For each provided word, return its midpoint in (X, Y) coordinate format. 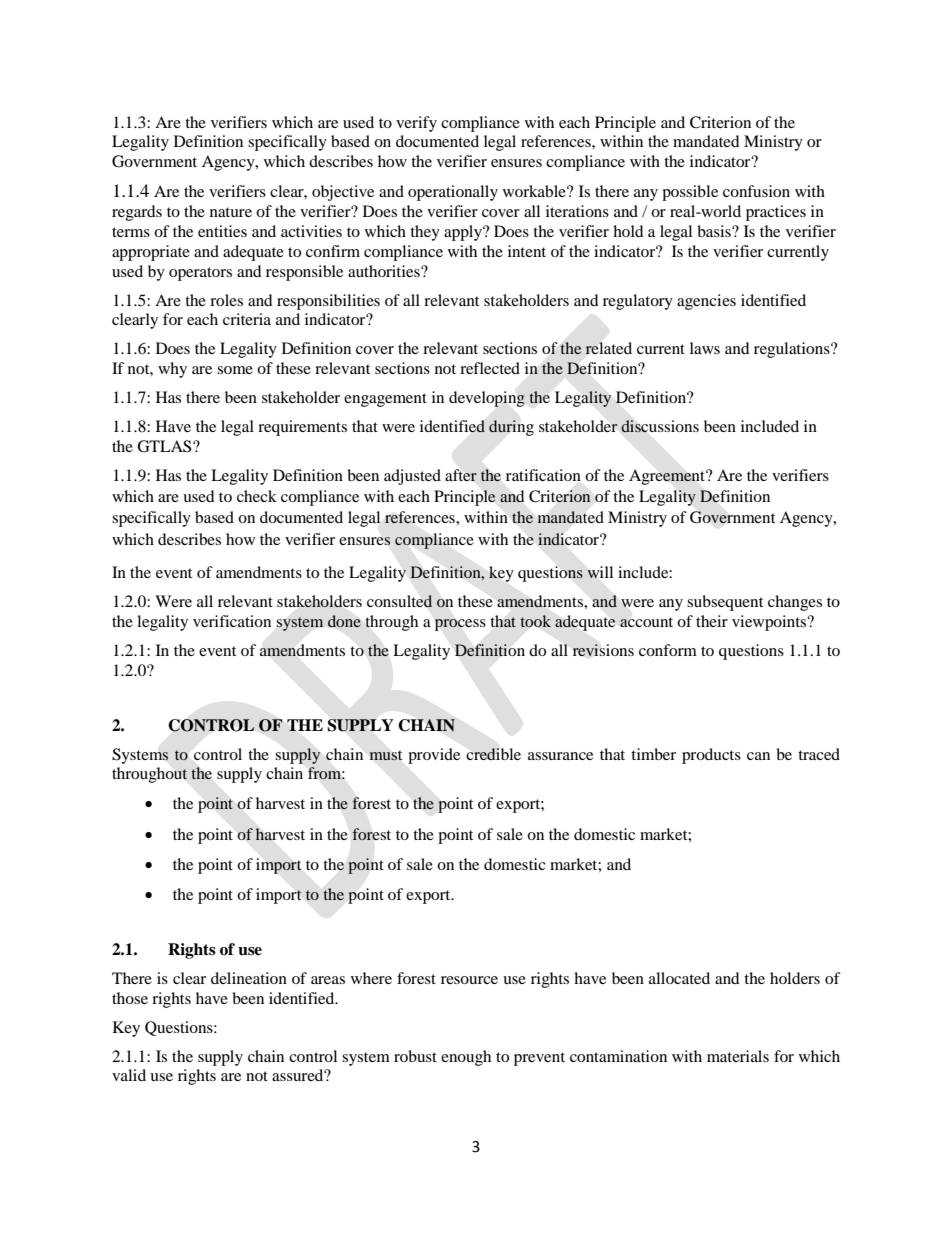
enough (466, 1058)
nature (231, 212)
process (460, 625)
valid (129, 1075)
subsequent (725, 603)
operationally (453, 193)
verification (232, 621)
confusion (756, 191)
